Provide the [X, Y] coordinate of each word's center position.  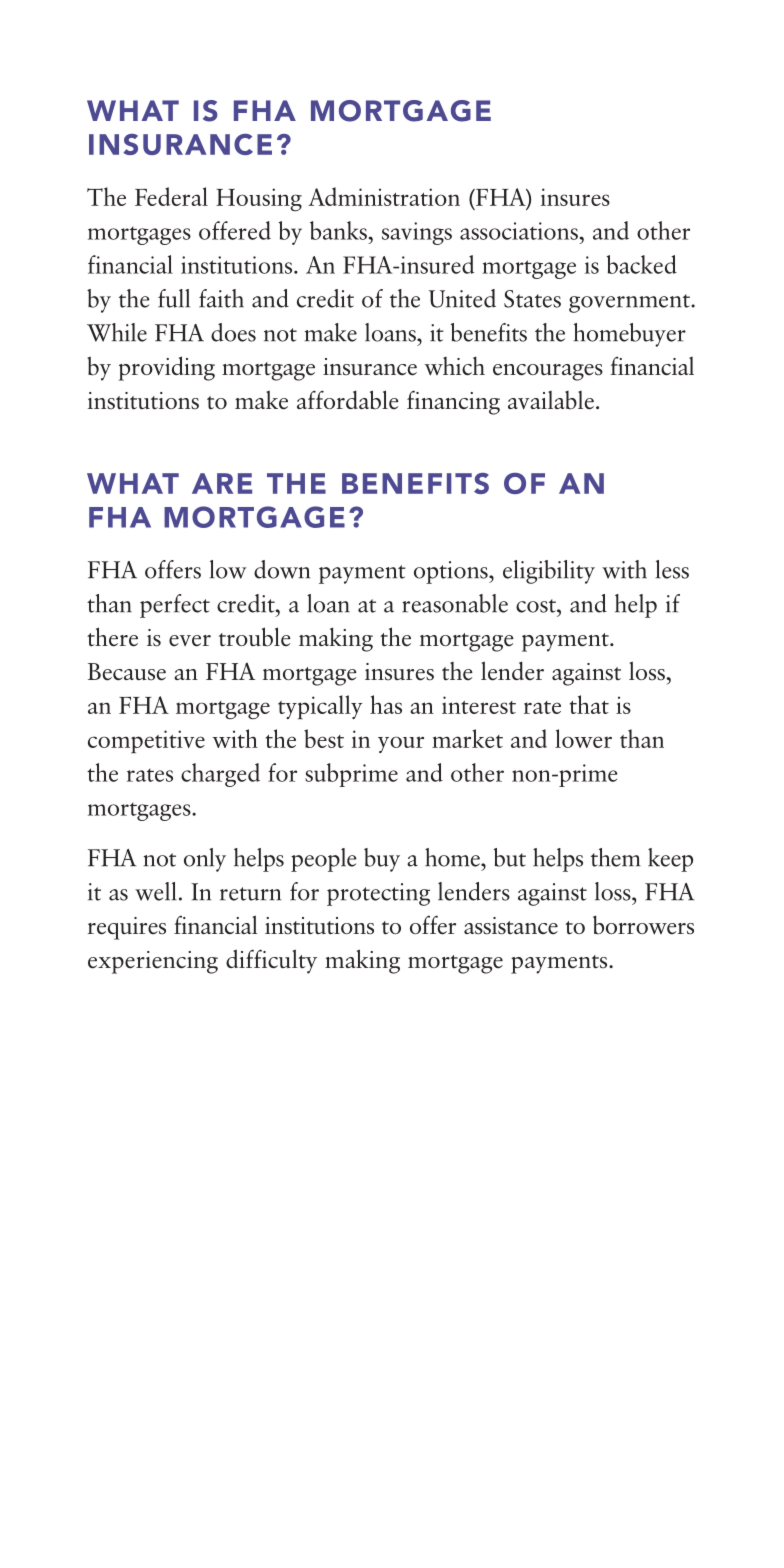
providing [167, 368]
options [452, 572]
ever [190, 641]
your [401, 744]
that [589, 704]
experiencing [153, 962]
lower [583, 738]
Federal [171, 196]
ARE [222, 483]
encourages [548, 372]
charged [220, 775]
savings [417, 233]
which [455, 366]
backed [642, 264]
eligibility [549, 572]
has [386, 704]
